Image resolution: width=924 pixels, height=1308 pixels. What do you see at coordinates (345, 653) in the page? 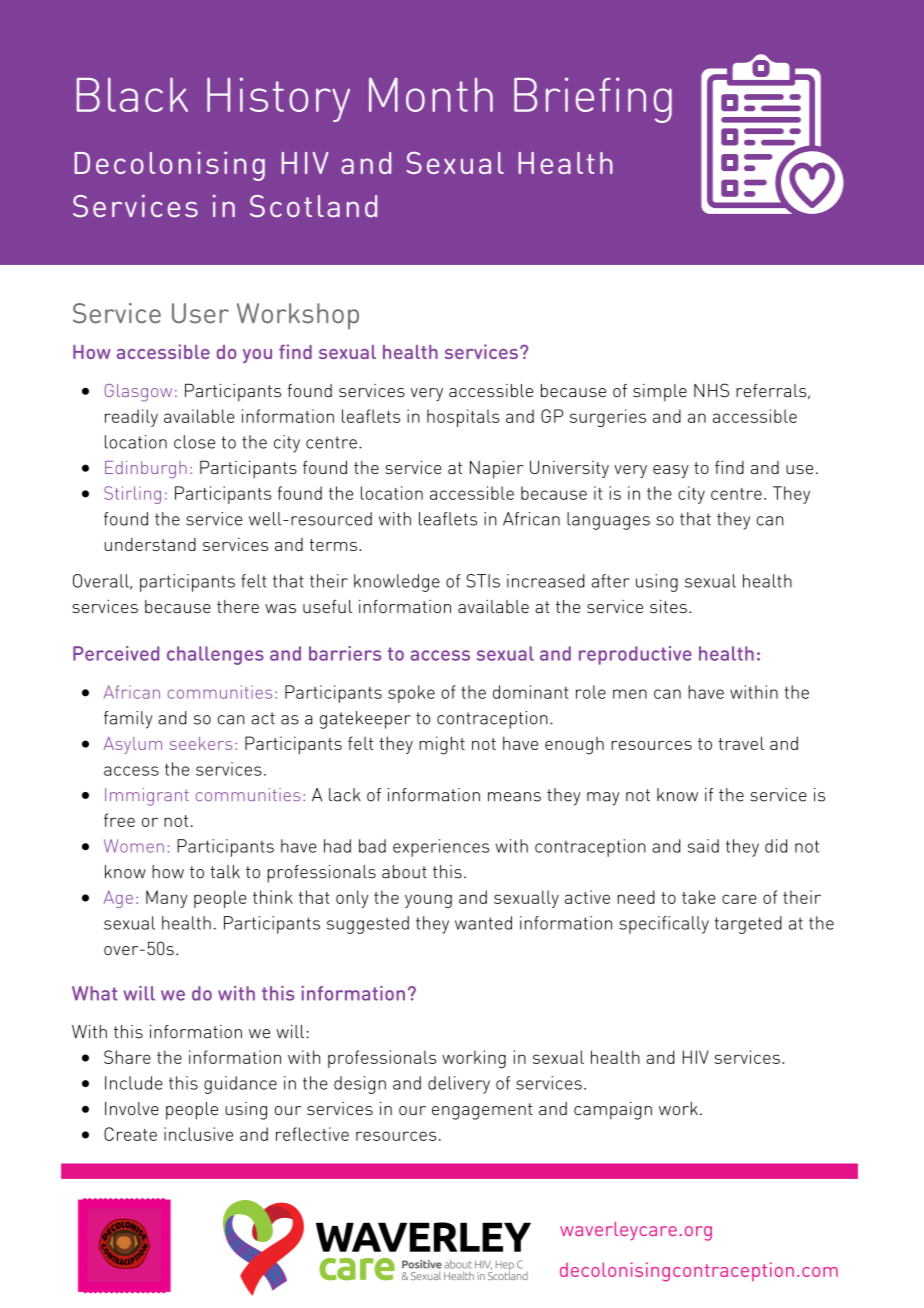
I see `barriers` at bounding box center [345, 653].
